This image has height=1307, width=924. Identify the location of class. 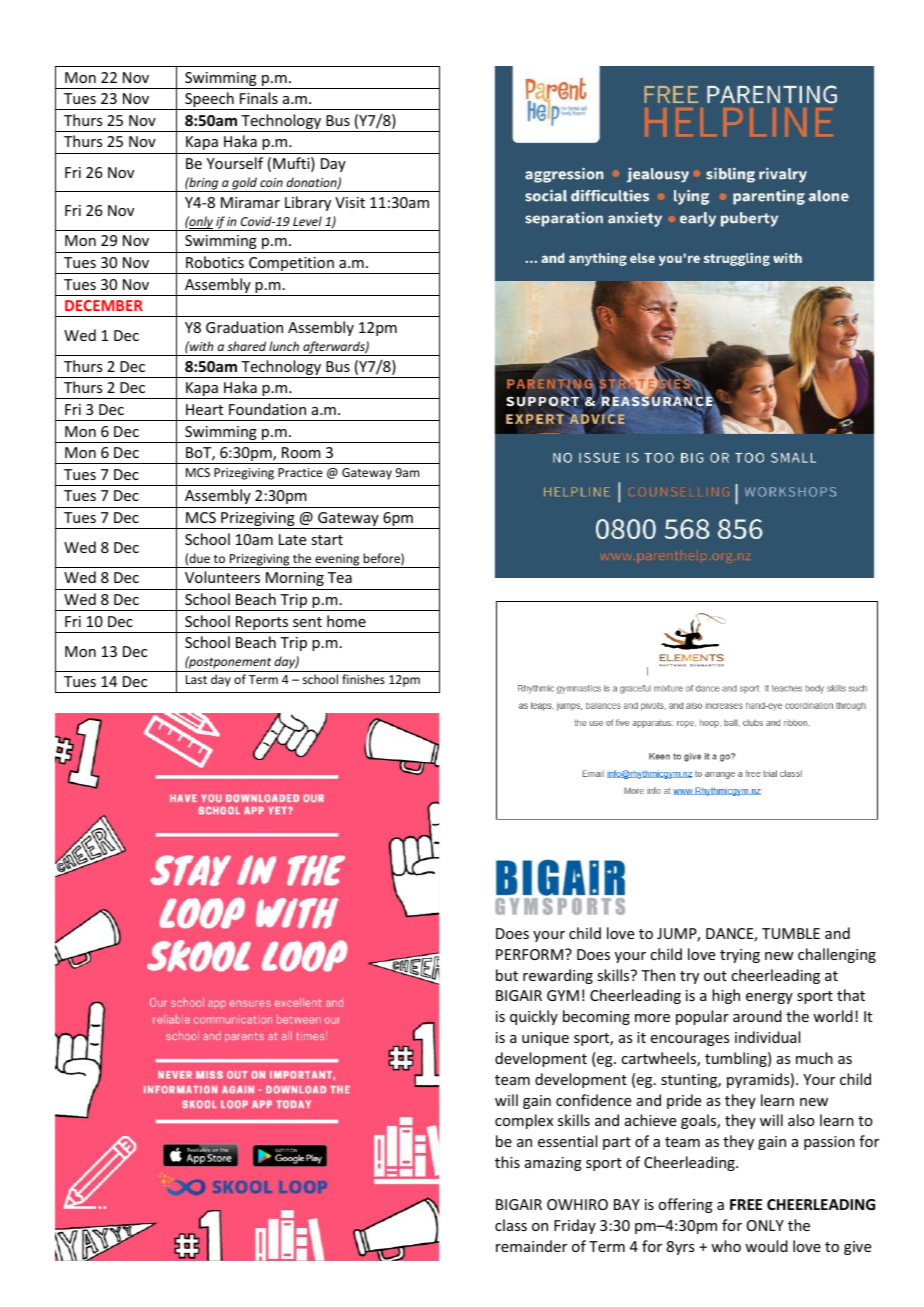
(511, 1225).
